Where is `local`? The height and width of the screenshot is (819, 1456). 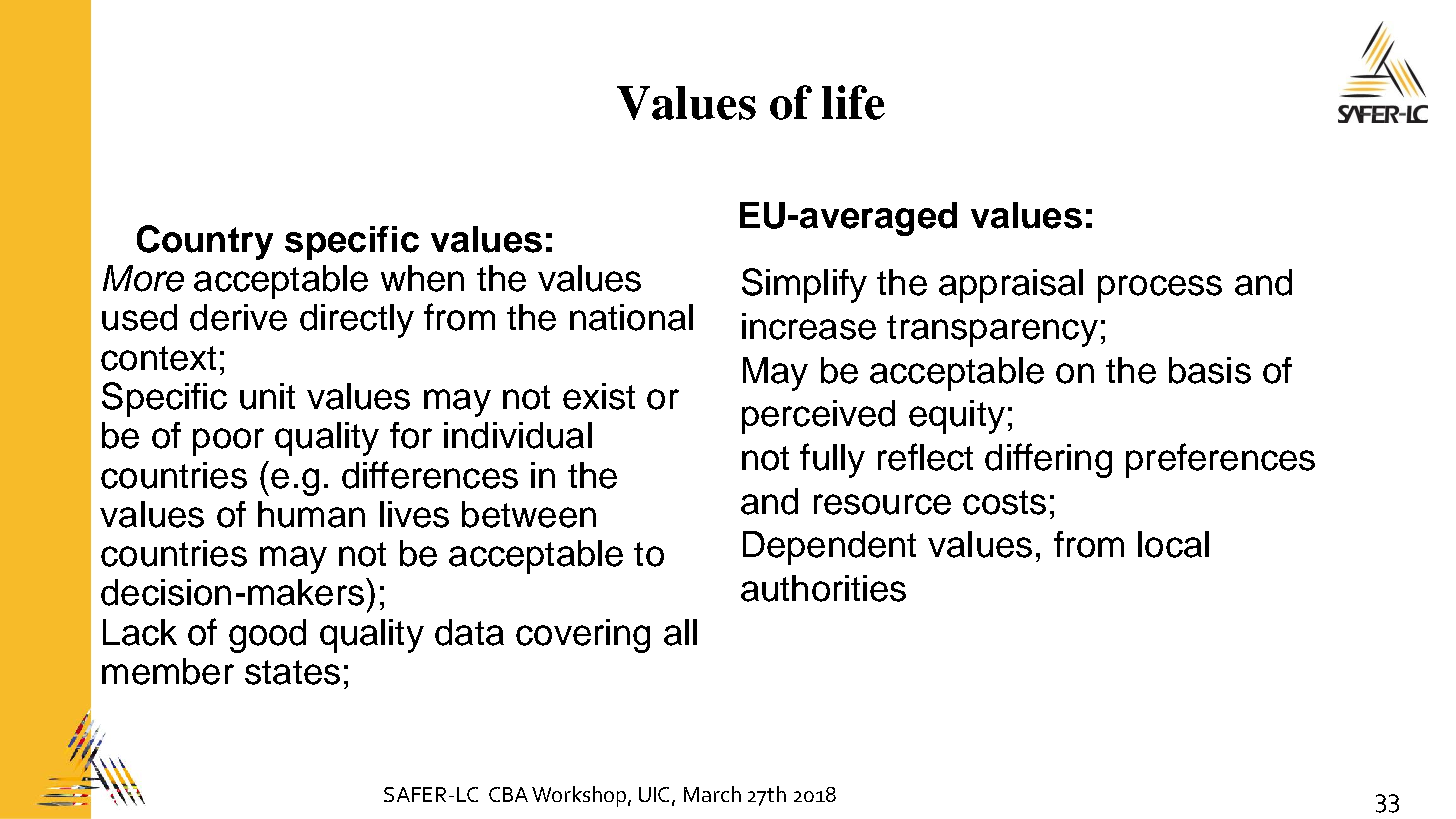
local is located at coordinates (1173, 544).
